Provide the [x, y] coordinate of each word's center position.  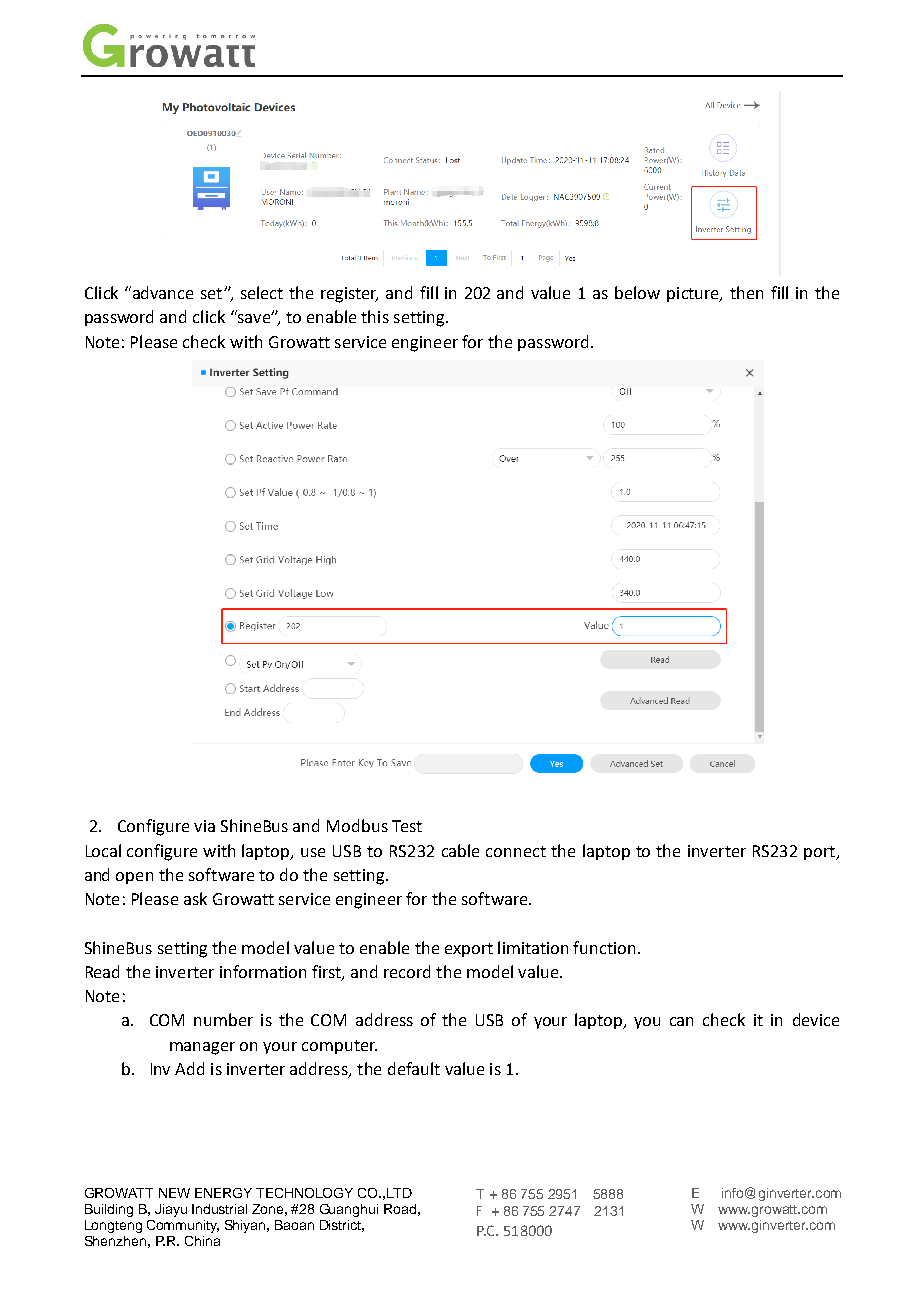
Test [407, 826]
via [204, 826]
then [746, 292]
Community [183, 1226]
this [375, 316]
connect [516, 851]
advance [161, 292]
